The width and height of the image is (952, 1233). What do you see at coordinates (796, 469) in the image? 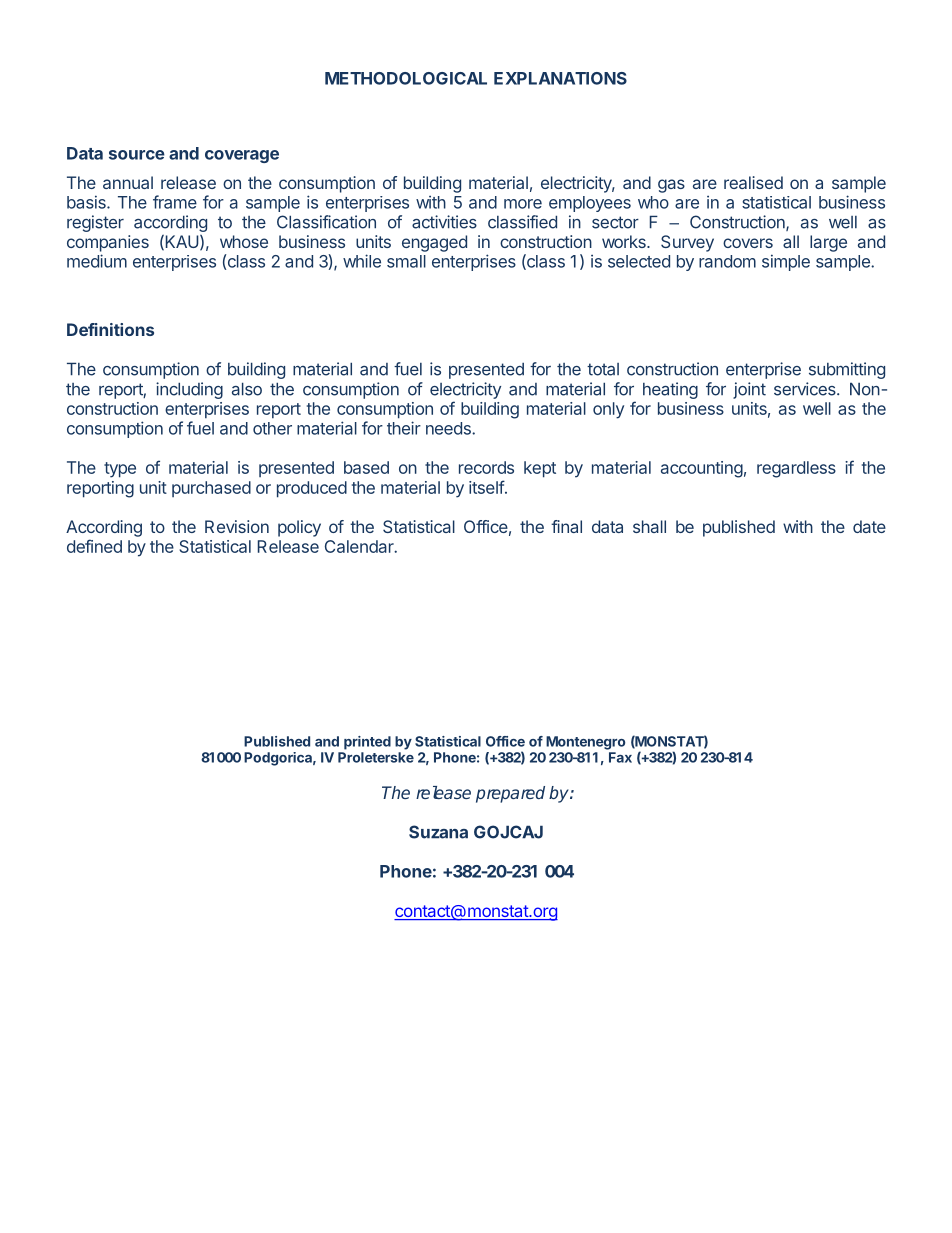
I see `regardless` at bounding box center [796, 469].
